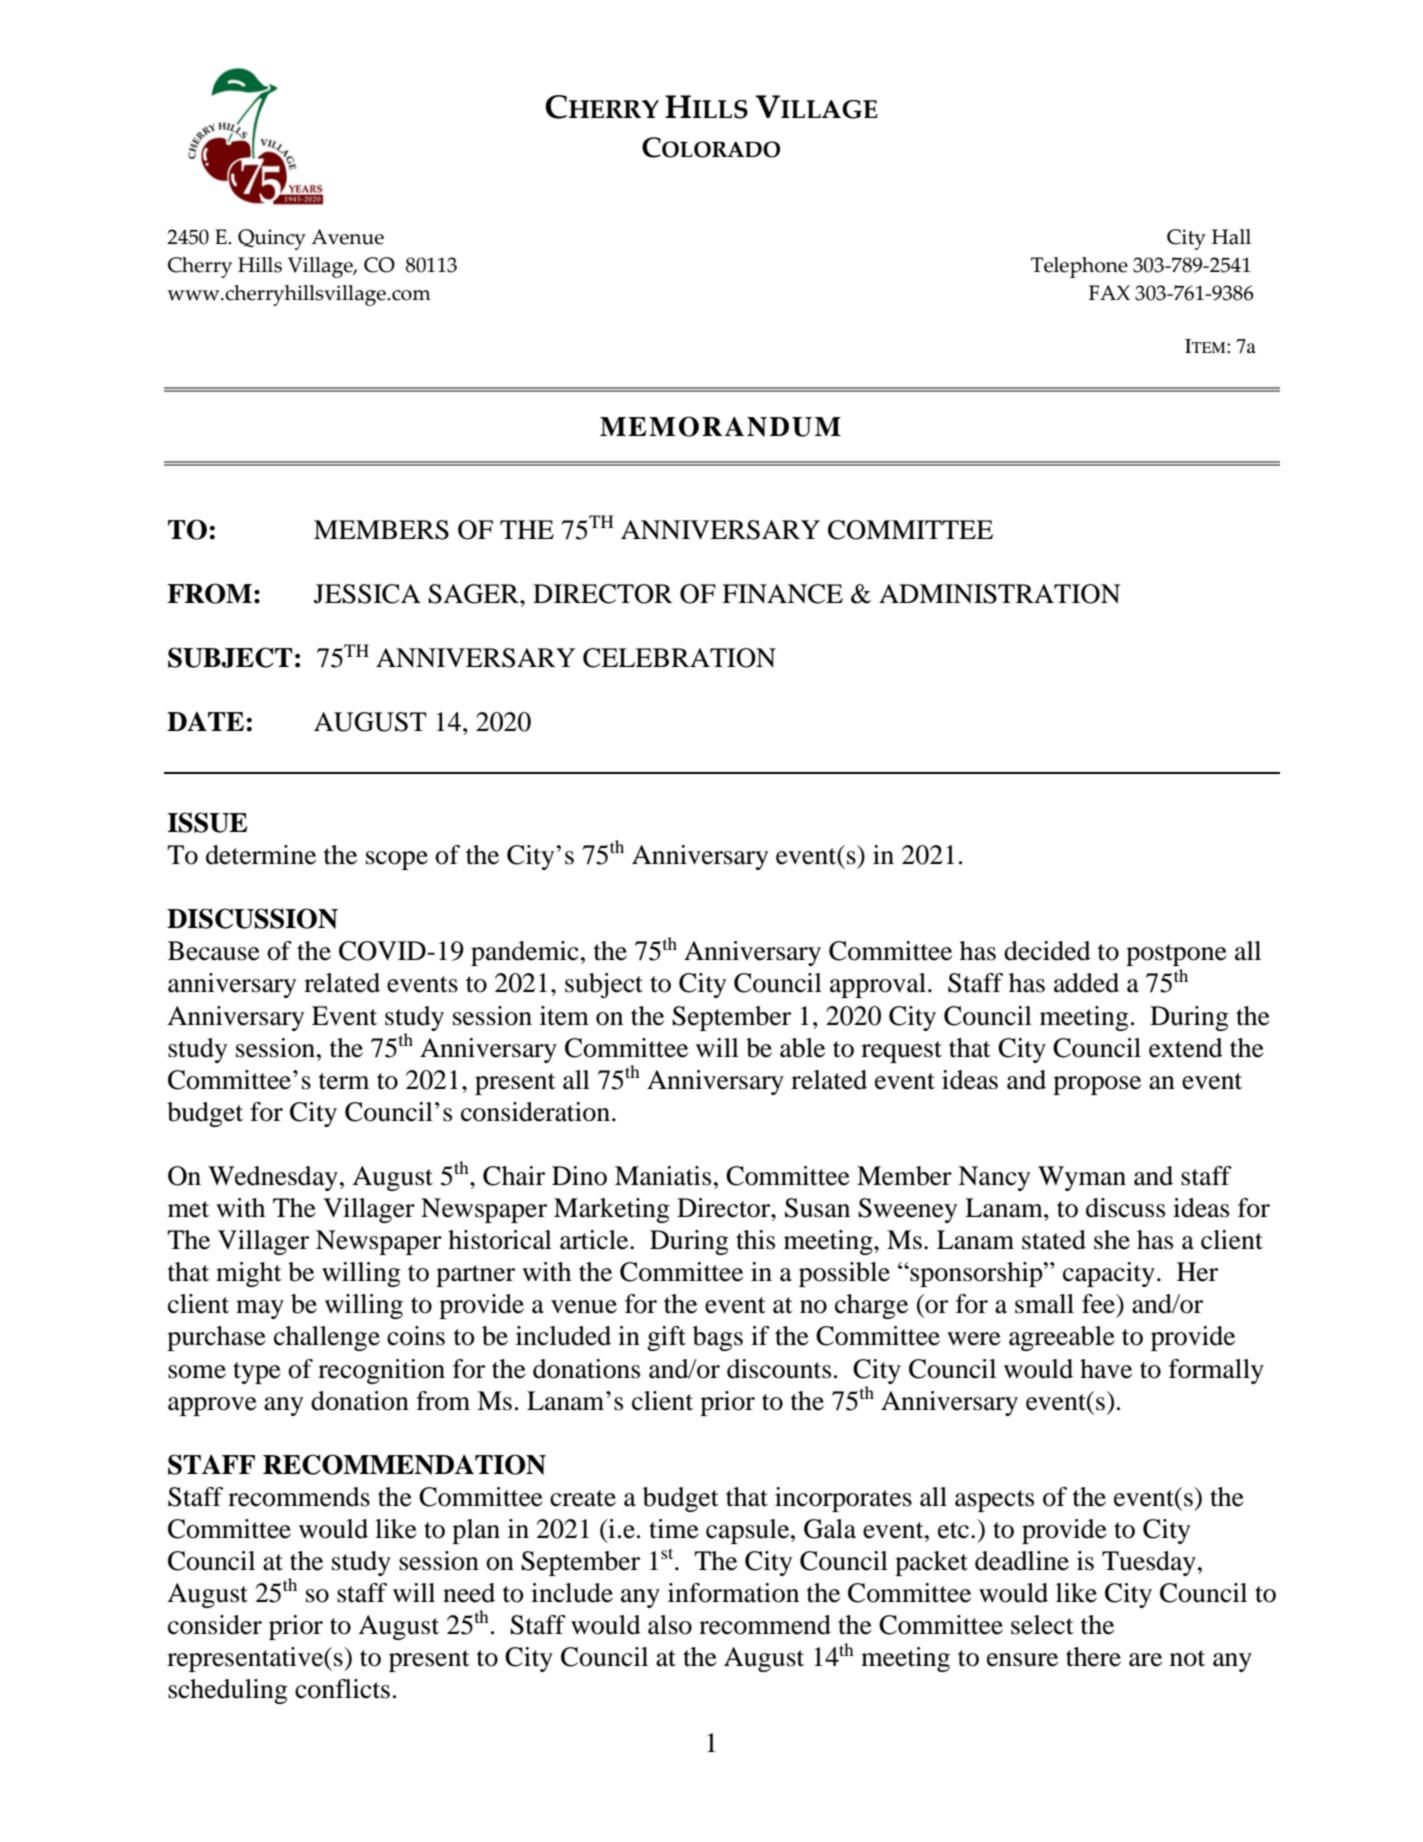 Image resolution: width=1423 pixels, height=1842 pixels. What do you see at coordinates (720, 426) in the screenshot?
I see `MEMORANDUM` at bounding box center [720, 426].
